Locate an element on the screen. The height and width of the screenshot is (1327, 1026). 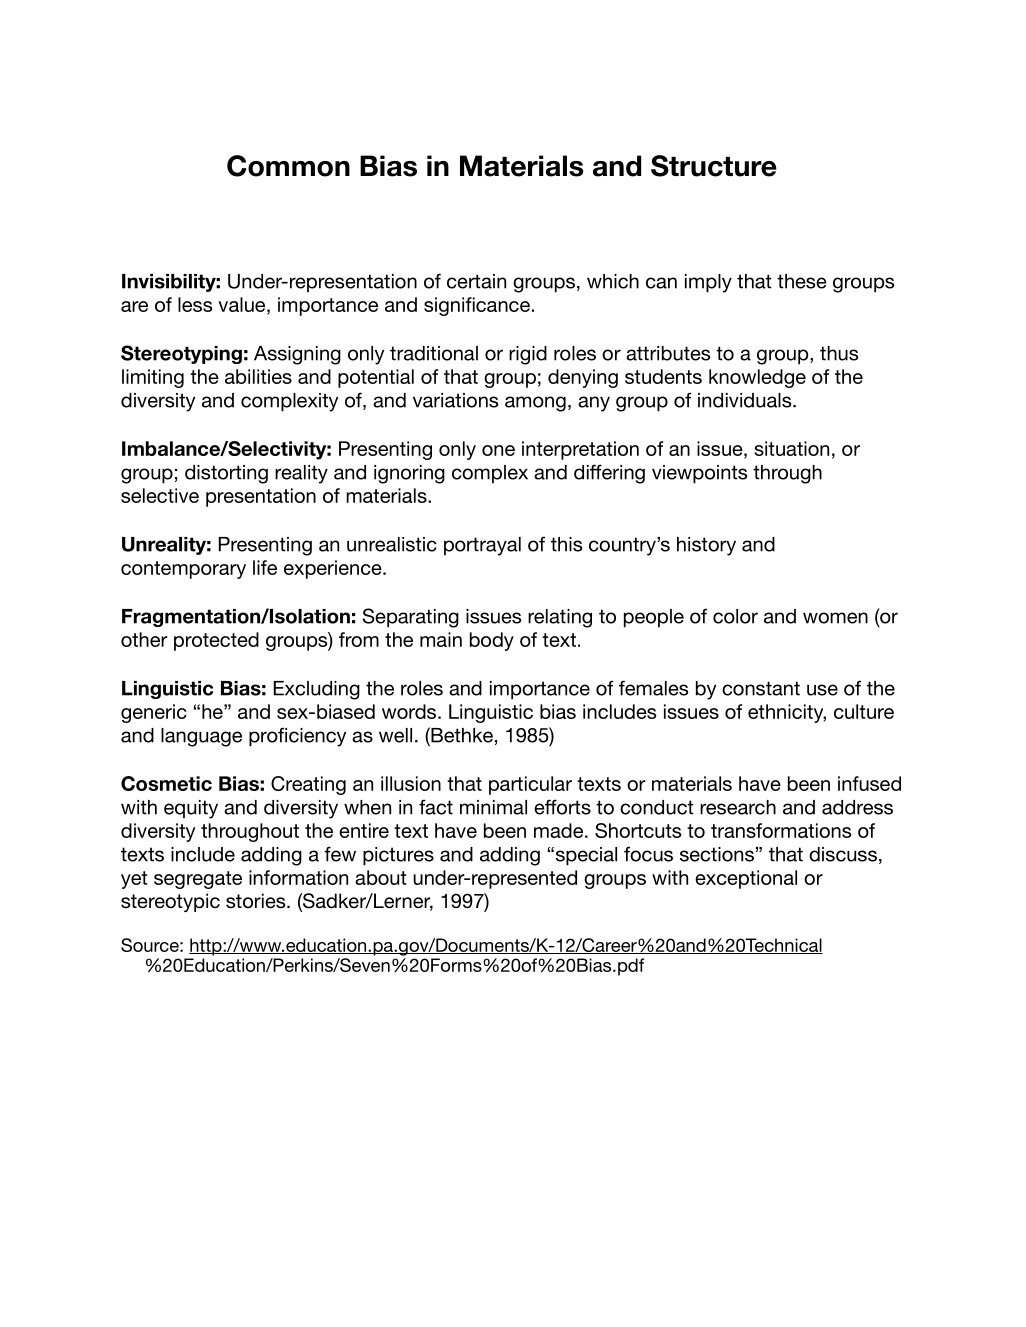
certain is located at coordinates (476, 281).
